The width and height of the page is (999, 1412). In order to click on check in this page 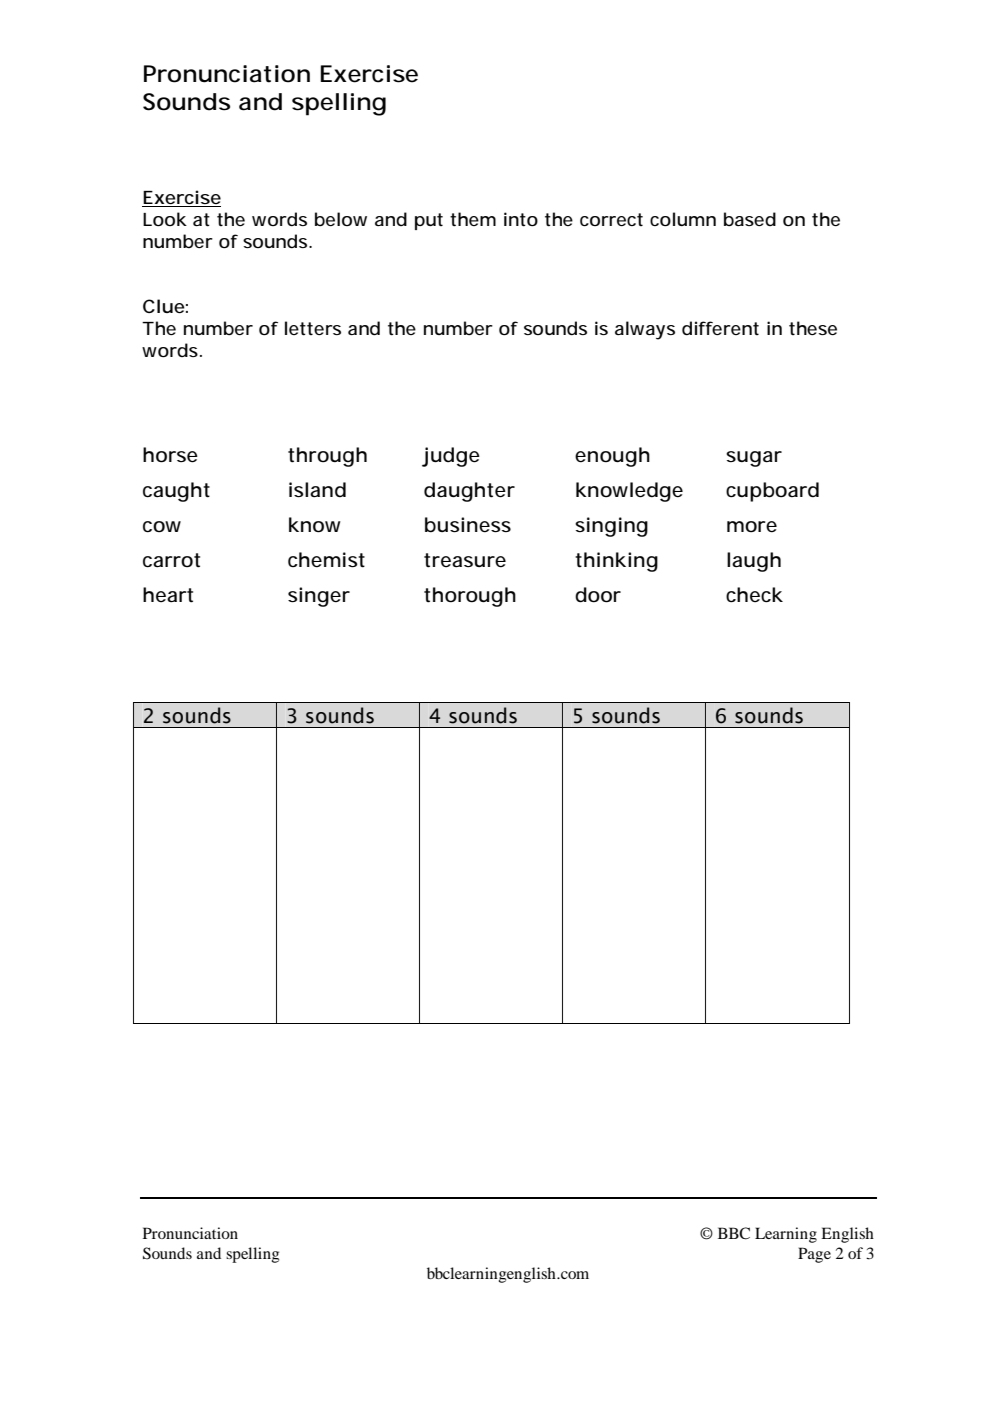, I will do `click(754, 595)`.
